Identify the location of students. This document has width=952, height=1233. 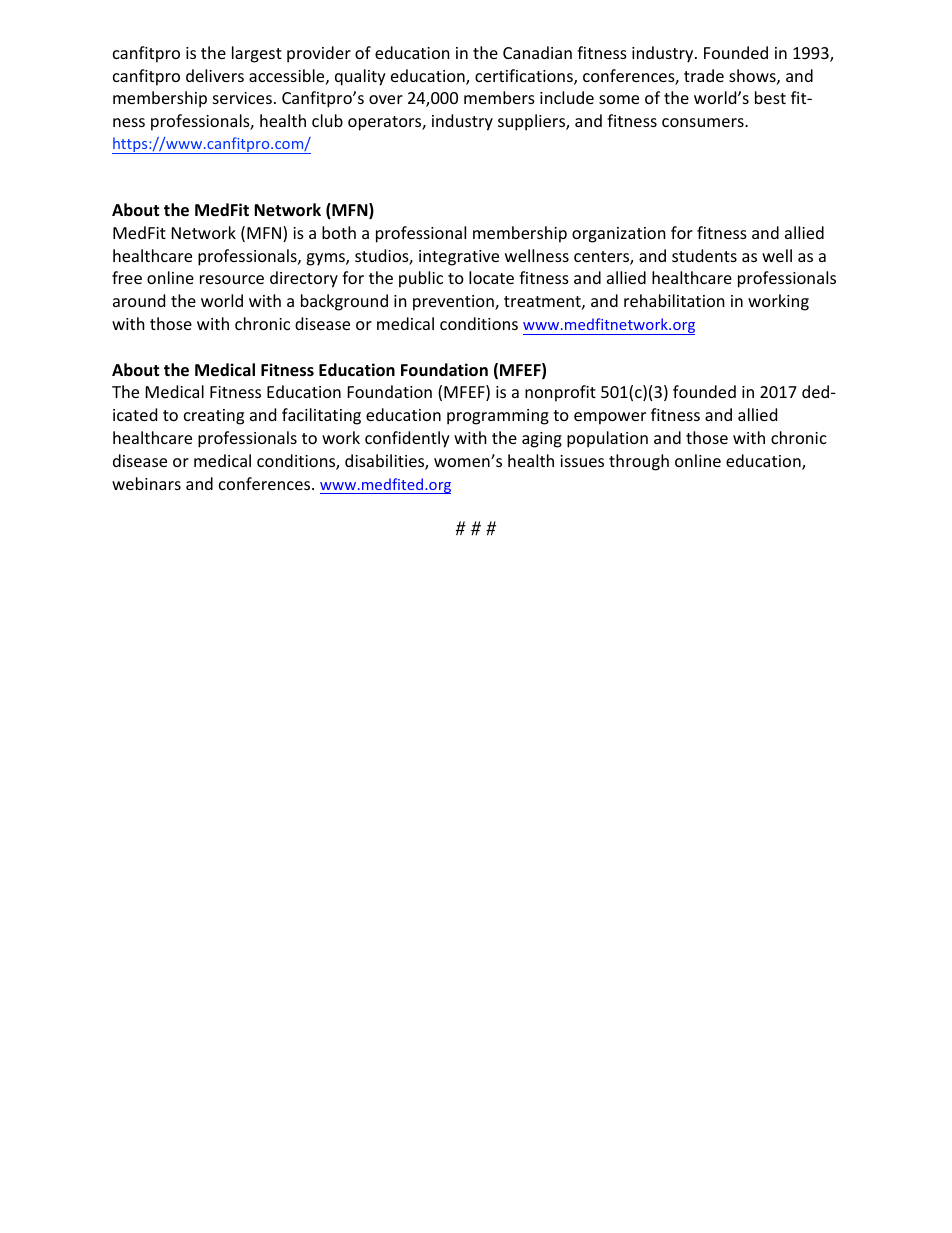
(704, 255).
